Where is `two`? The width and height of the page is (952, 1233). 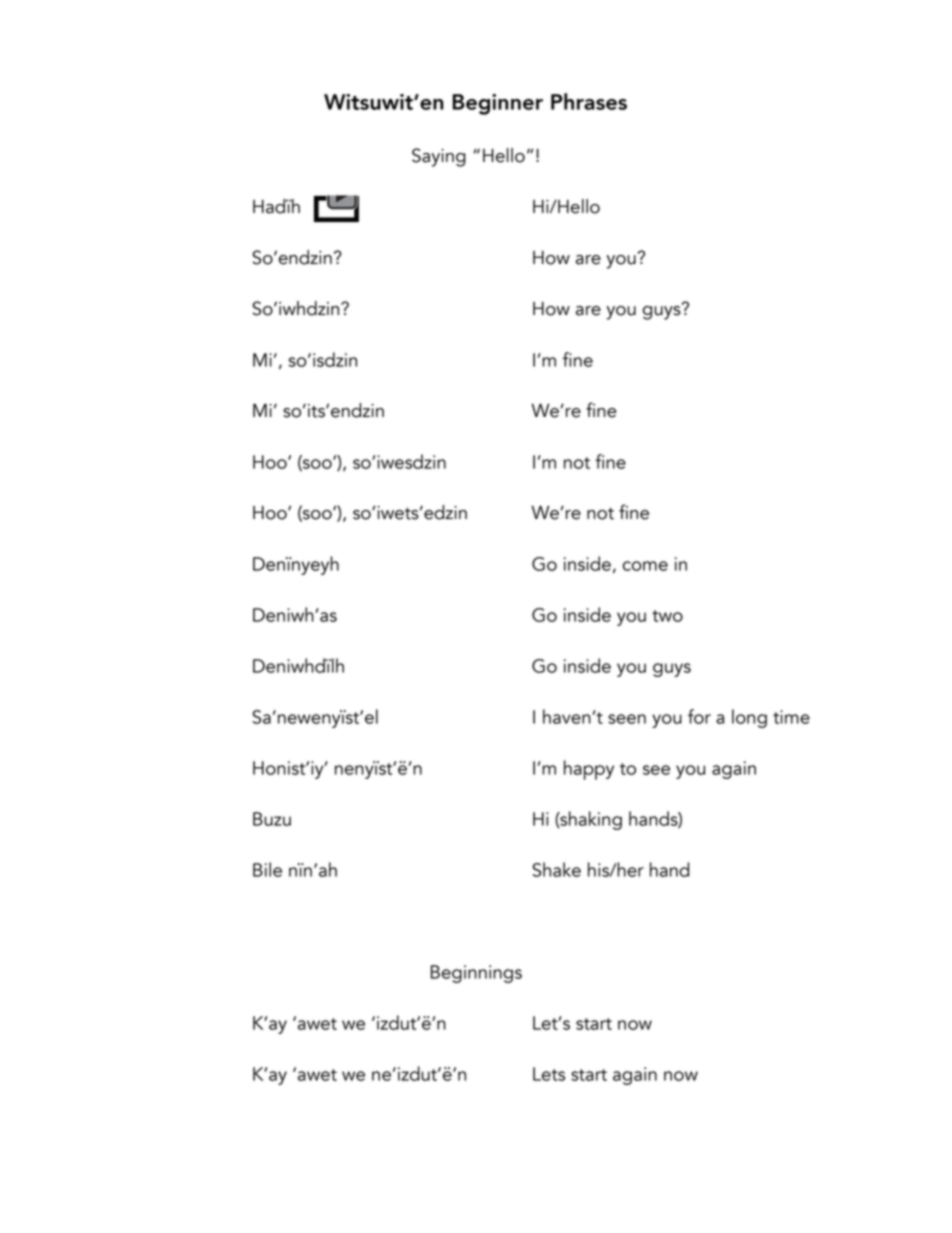
two is located at coordinates (667, 616).
